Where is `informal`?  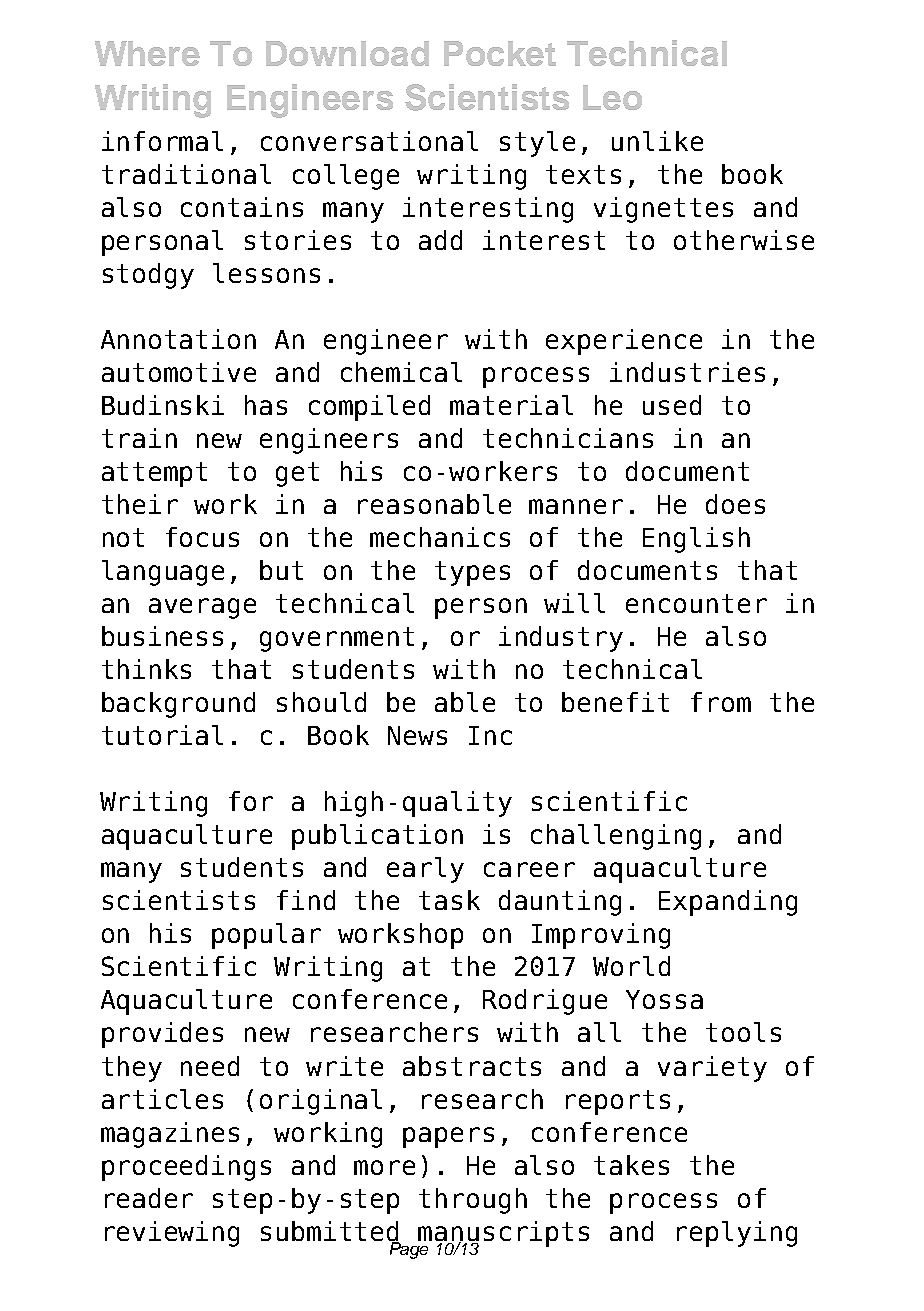
informal is located at coordinates (162, 141).
